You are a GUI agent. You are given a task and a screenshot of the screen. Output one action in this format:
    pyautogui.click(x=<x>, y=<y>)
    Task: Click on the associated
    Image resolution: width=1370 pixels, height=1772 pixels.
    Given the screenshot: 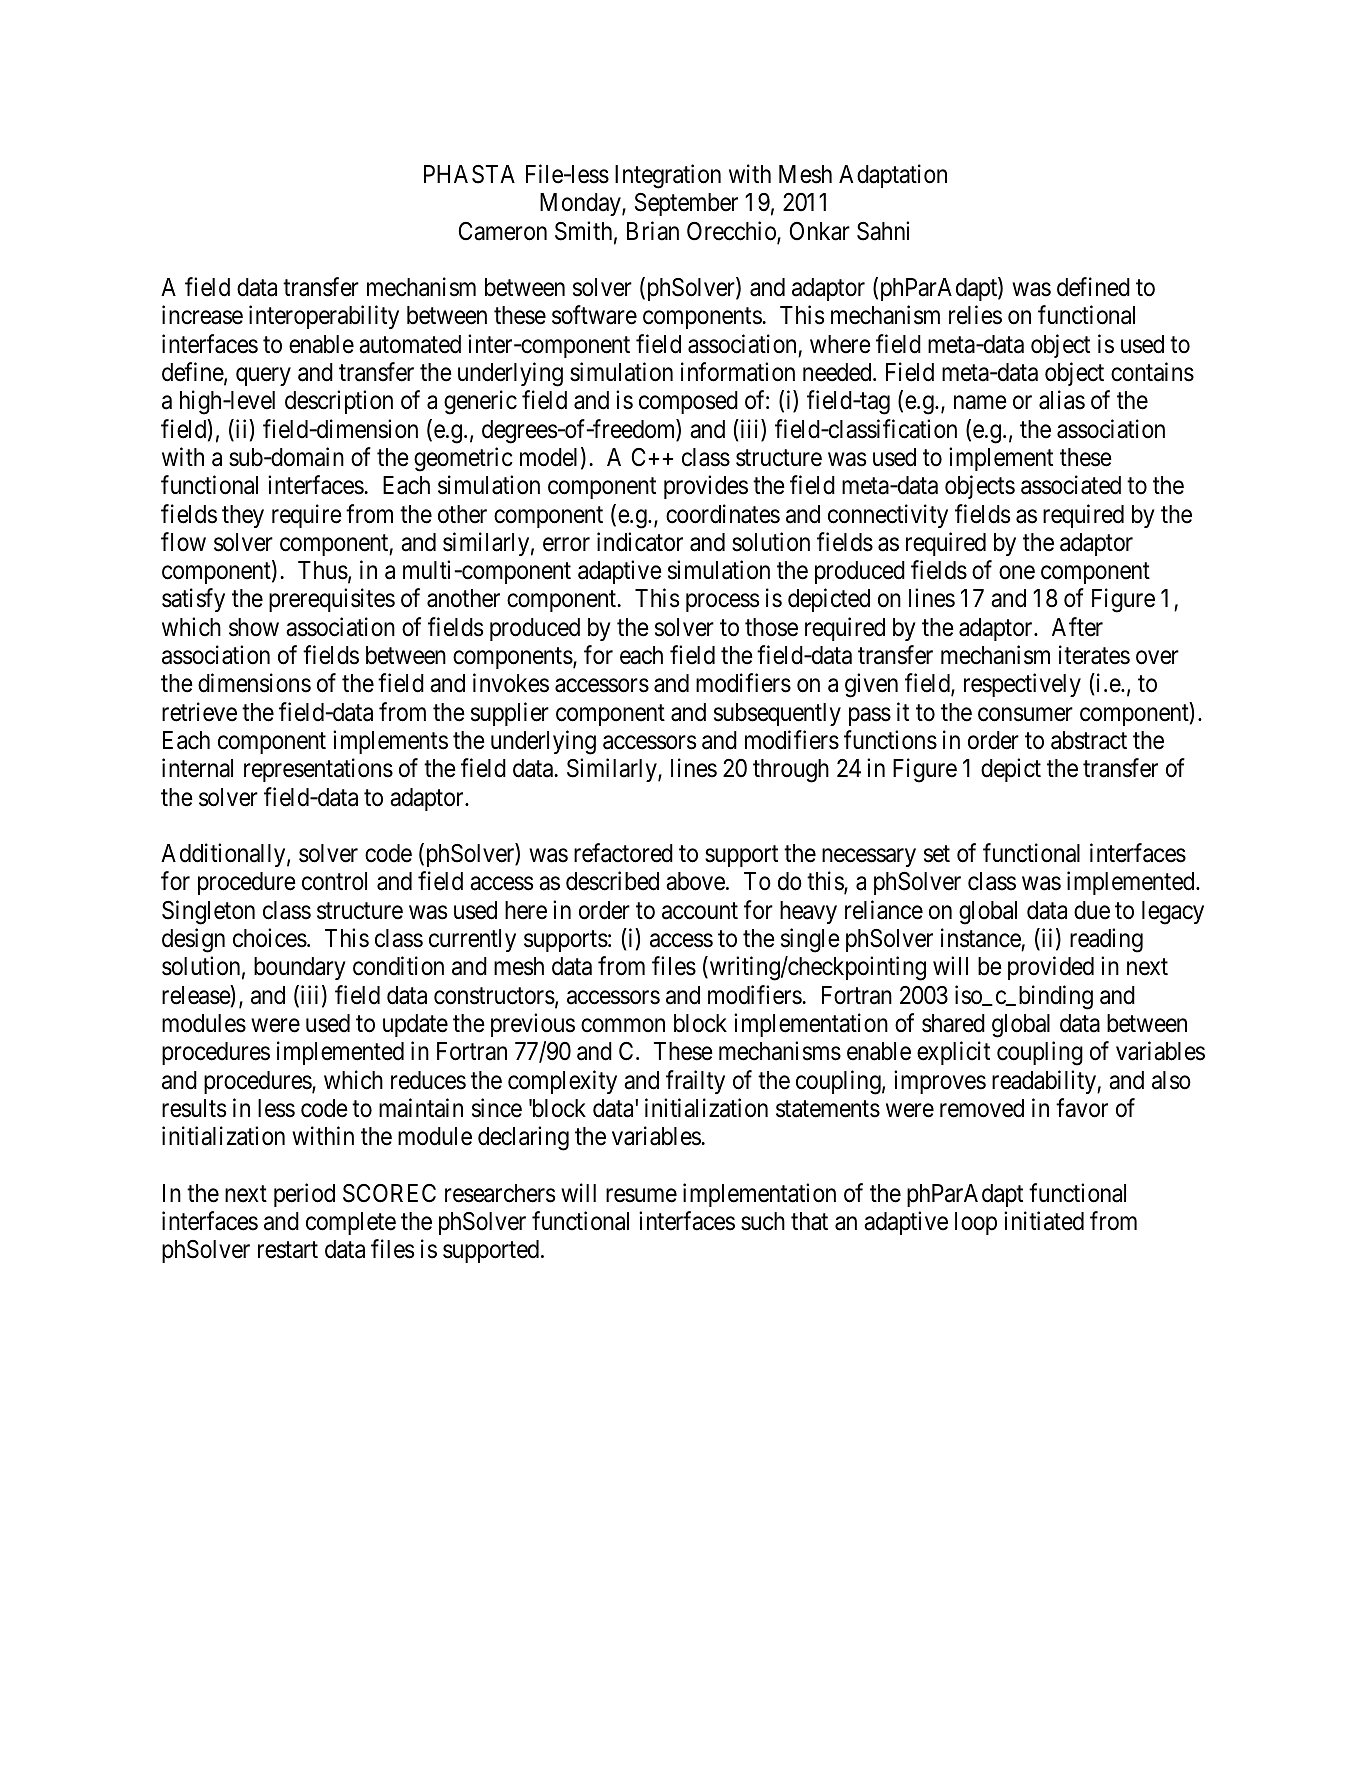 What is the action you would take?
    pyautogui.click(x=1071, y=485)
